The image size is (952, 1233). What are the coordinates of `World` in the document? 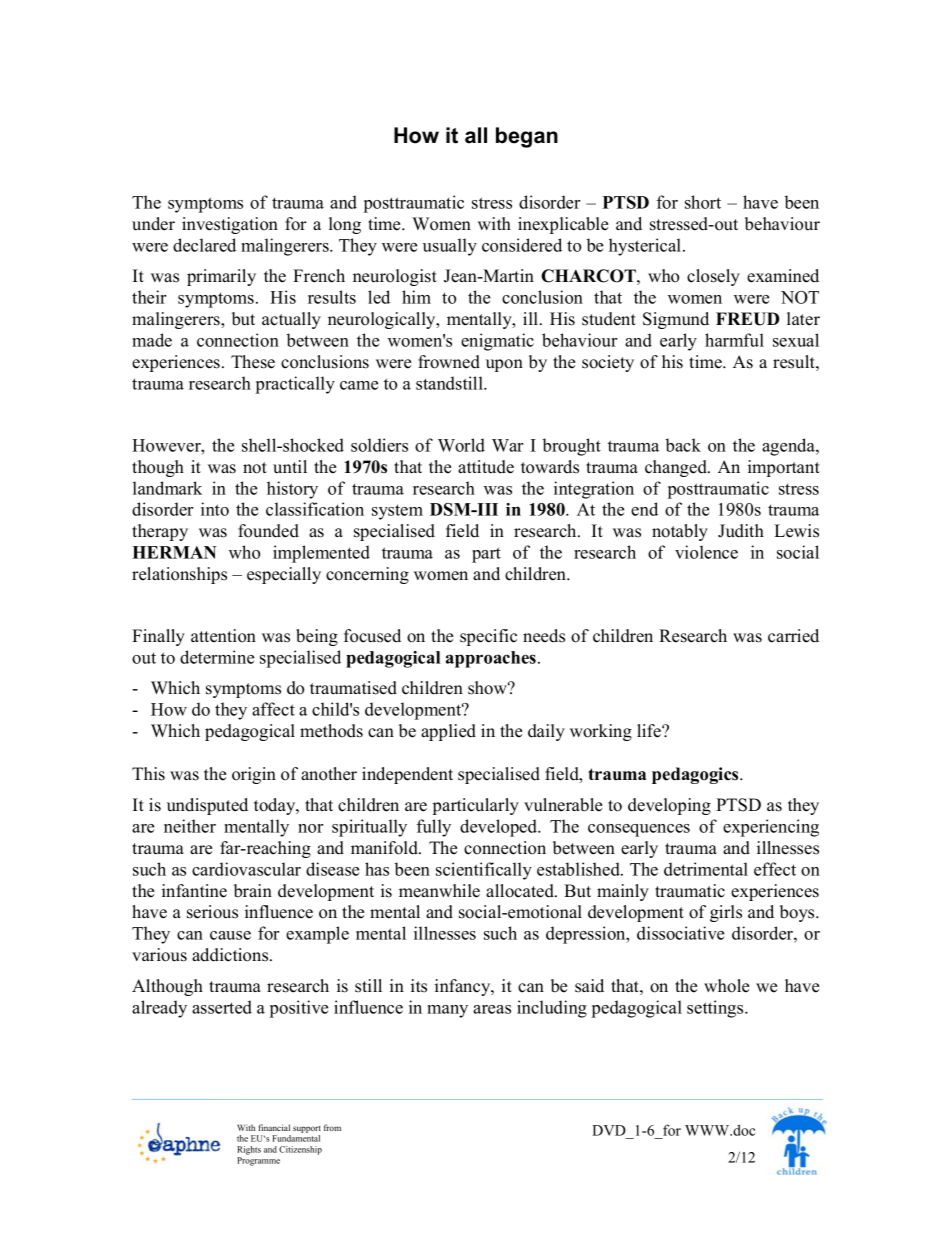 It's located at (461, 445).
